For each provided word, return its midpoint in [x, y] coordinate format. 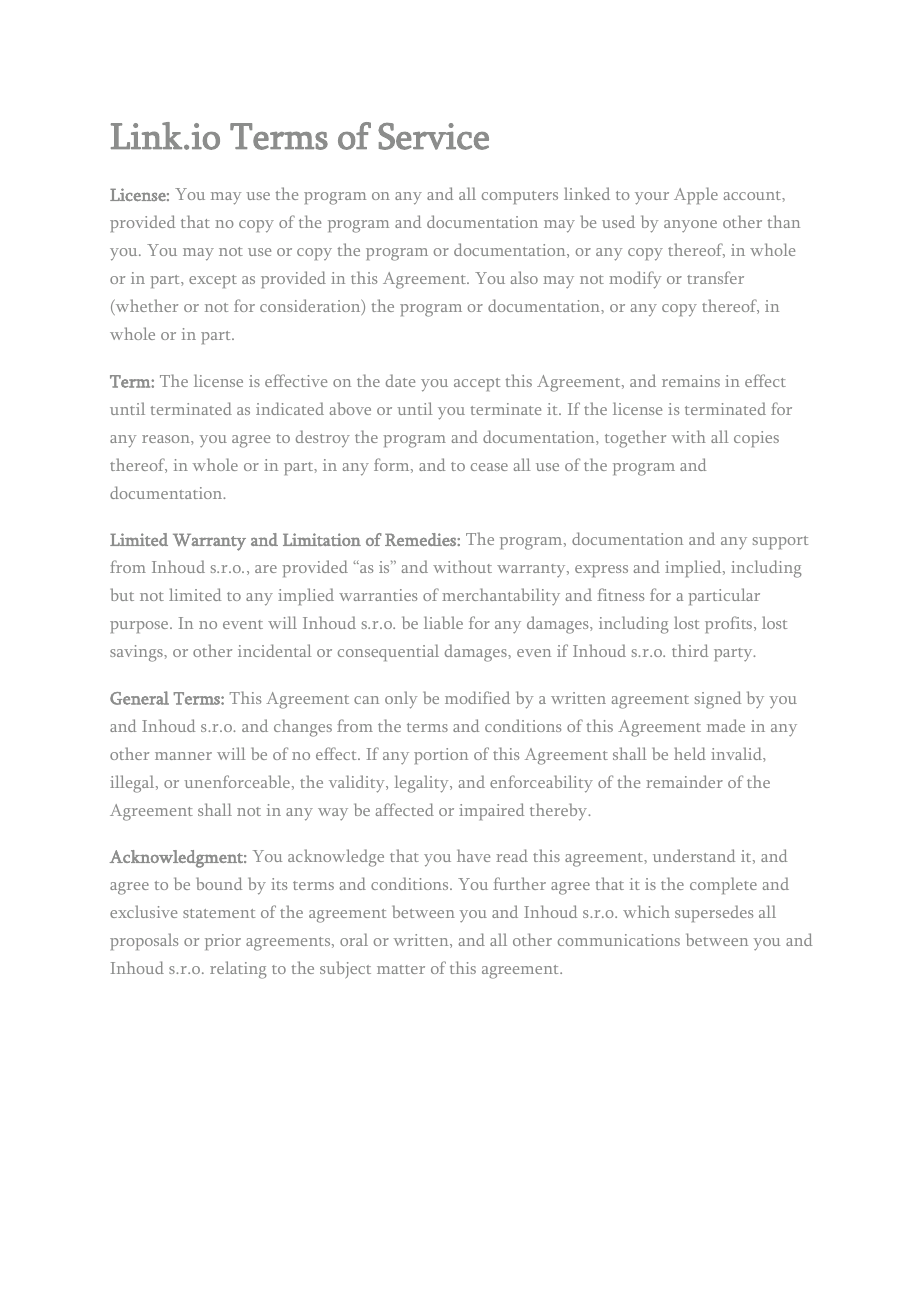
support [780, 542]
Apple [696, 195]
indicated [290, 408]
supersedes [714, 913]
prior [223, 942]
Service [433, 136]
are [266, 569]
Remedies [421, 539]
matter [401, 969]
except [213, 281]
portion [441, 756]
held [690, 753]
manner [183, 756]
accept [477, 384]
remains [691, 381]
